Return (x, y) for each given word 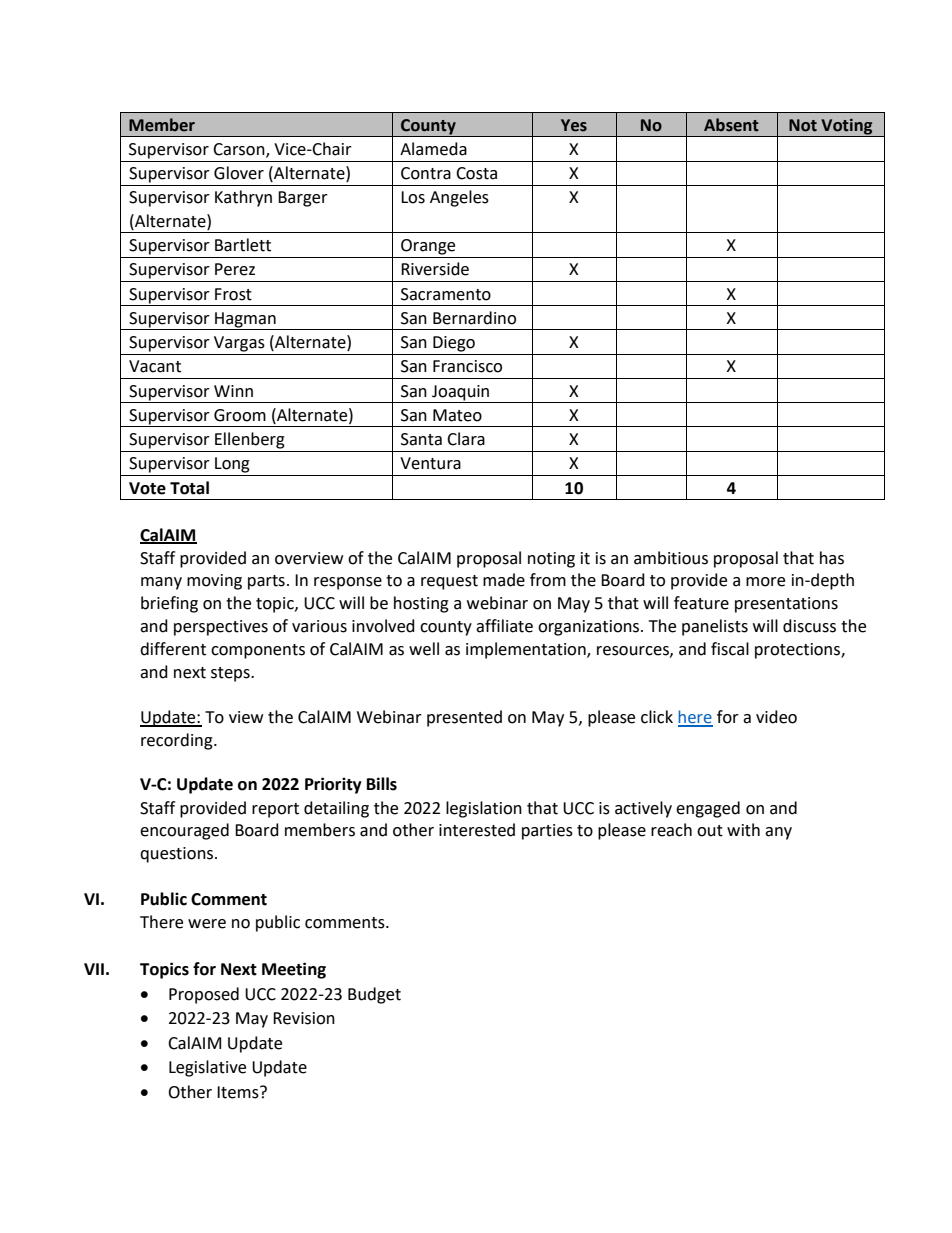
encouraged (184, 831)
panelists (715, 627)
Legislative (207, 1068)
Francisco (467, 366)
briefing (169, 604)
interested (477, 830)
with (743, 830)
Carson (240, 150)
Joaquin (460, 393)
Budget (374, 995)
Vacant (155, 366)
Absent (731, 125)
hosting (421, 604)
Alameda (433, 149)
